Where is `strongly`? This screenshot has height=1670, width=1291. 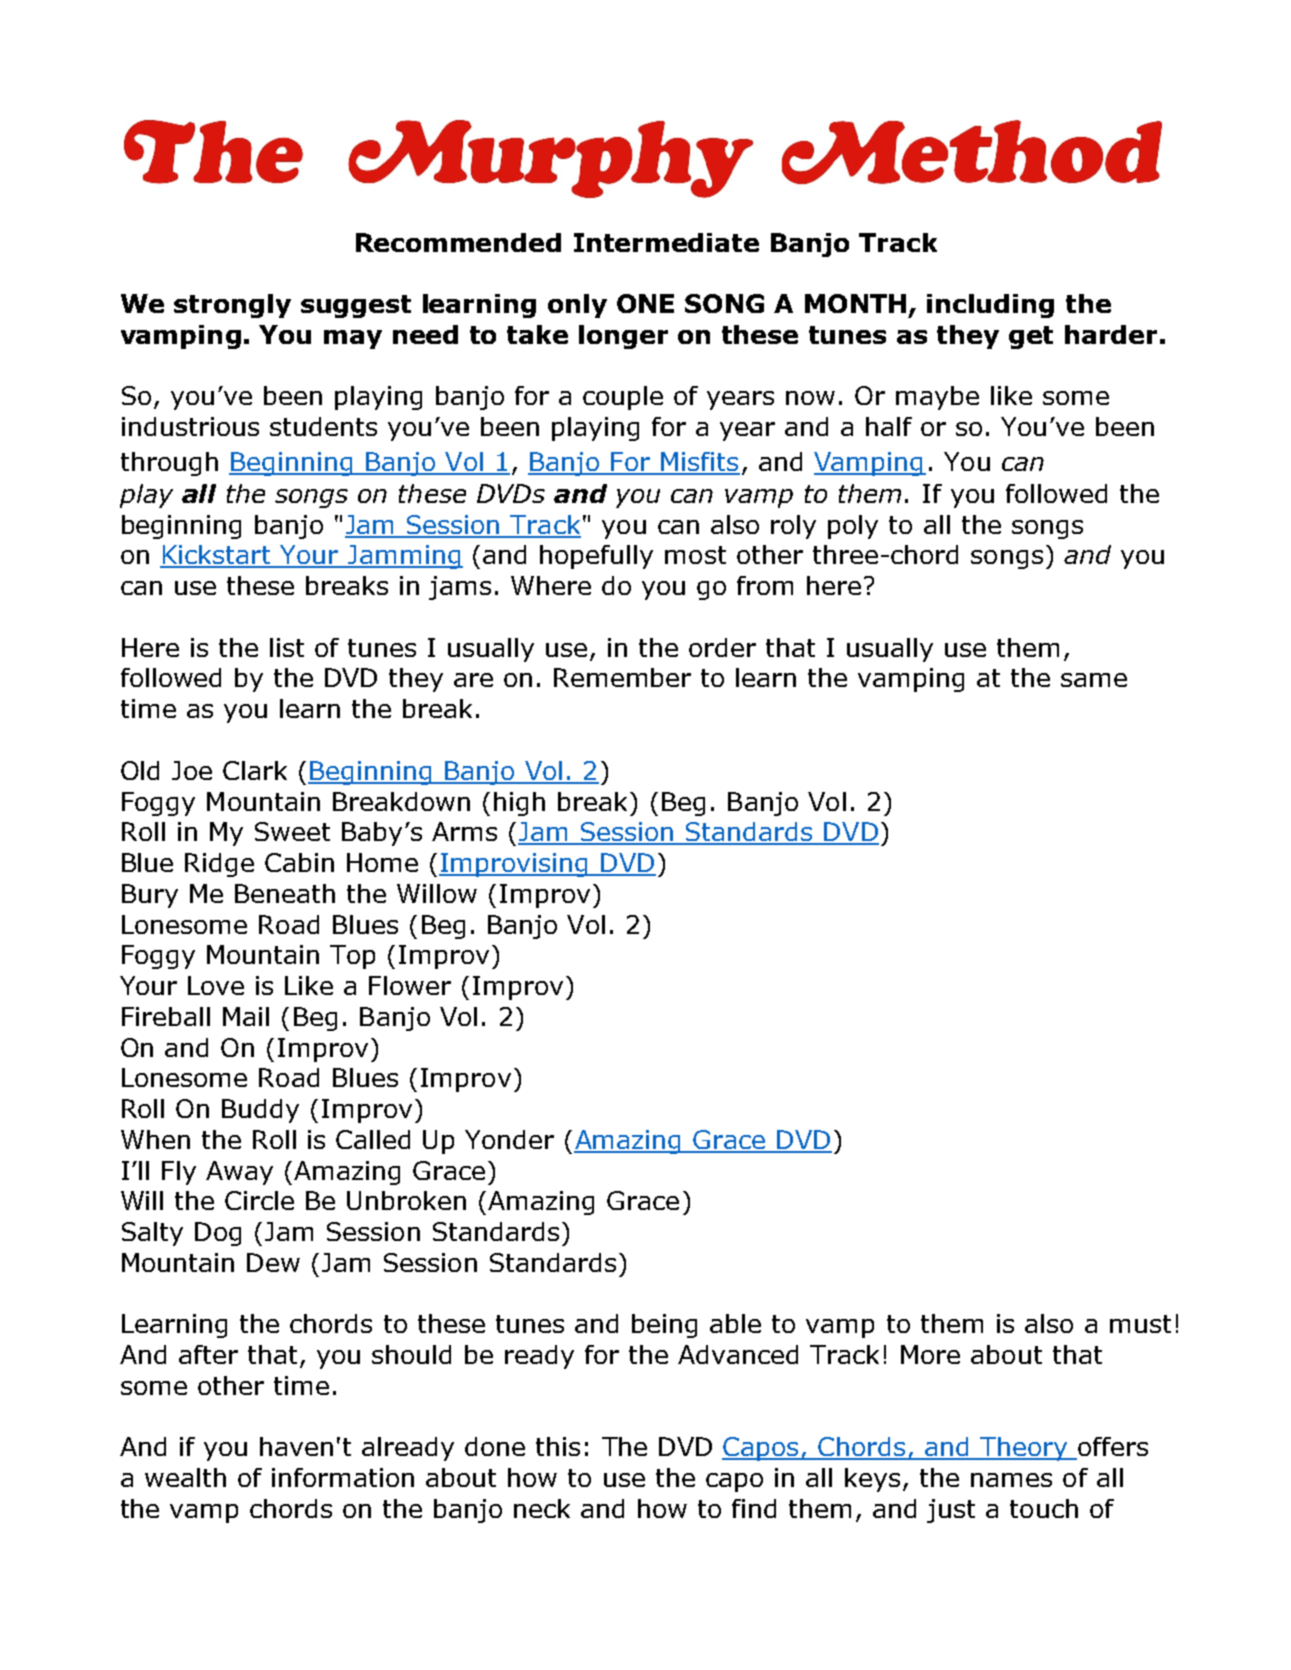 strongly is located at coordinates (232, 306).
